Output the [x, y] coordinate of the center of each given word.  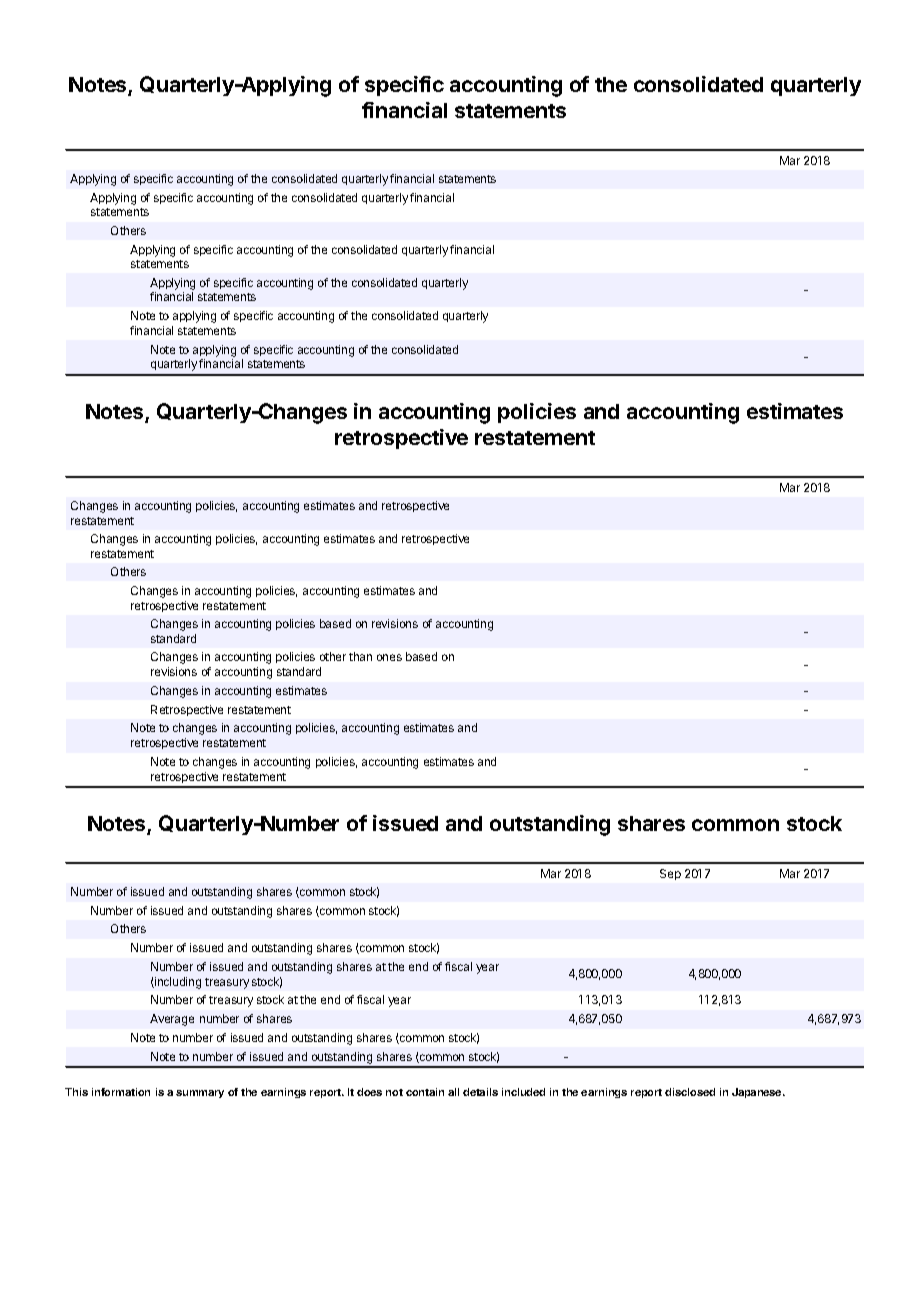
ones [389, 657]
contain [425, 1092]
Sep [670, 874]
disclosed [690, 1092]
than [360, 656]
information [121, 1092]
